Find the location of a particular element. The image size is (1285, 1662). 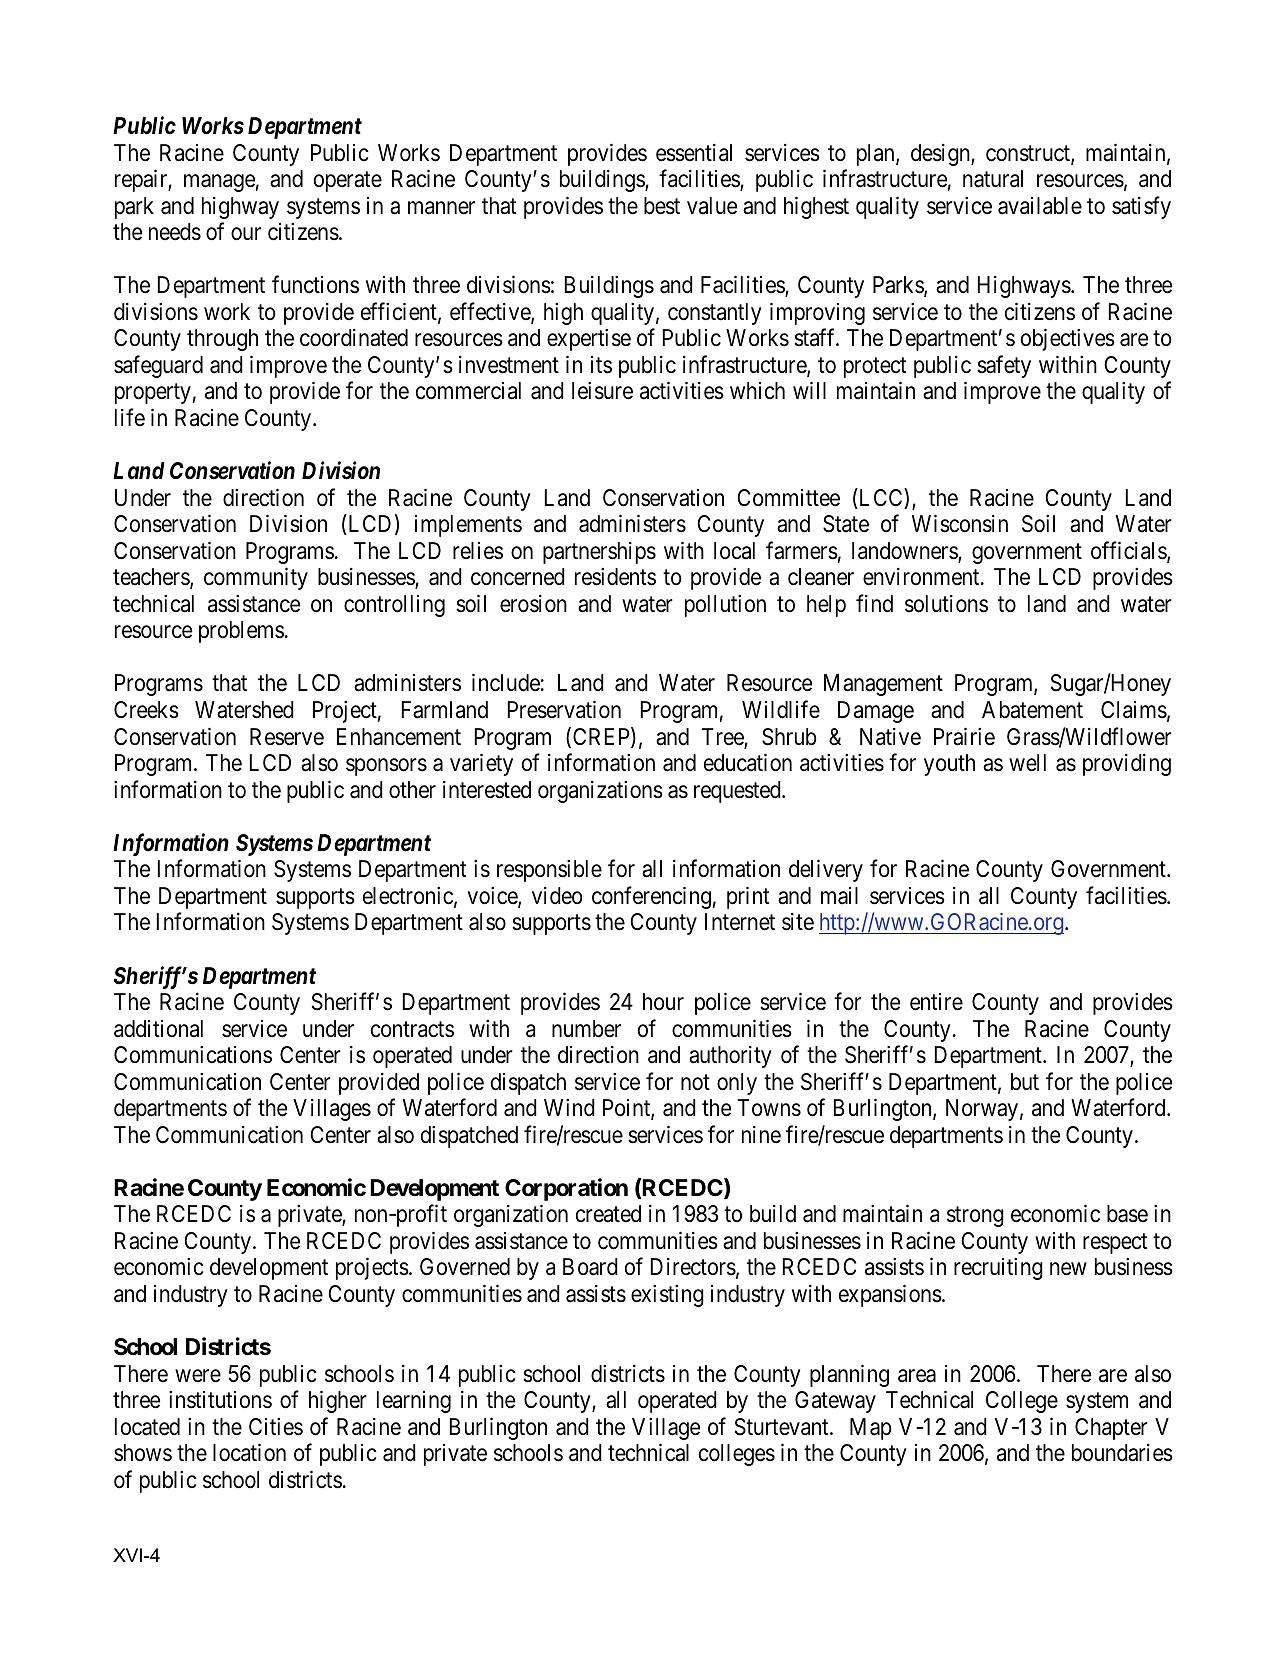

well is located at coordinates (1027, 763).
